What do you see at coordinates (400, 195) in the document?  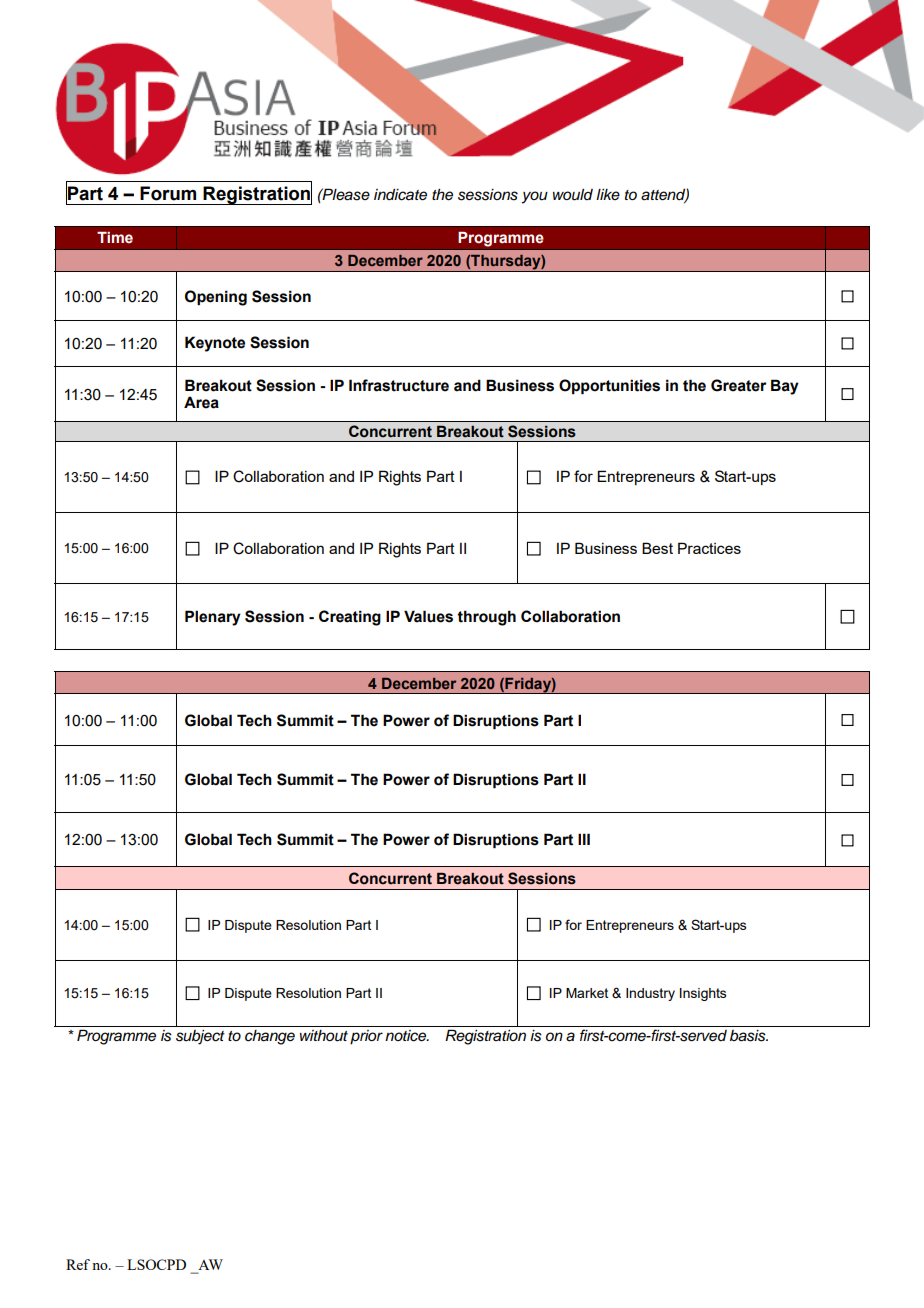 I see `indicate` at bounding box center [400, 195].
